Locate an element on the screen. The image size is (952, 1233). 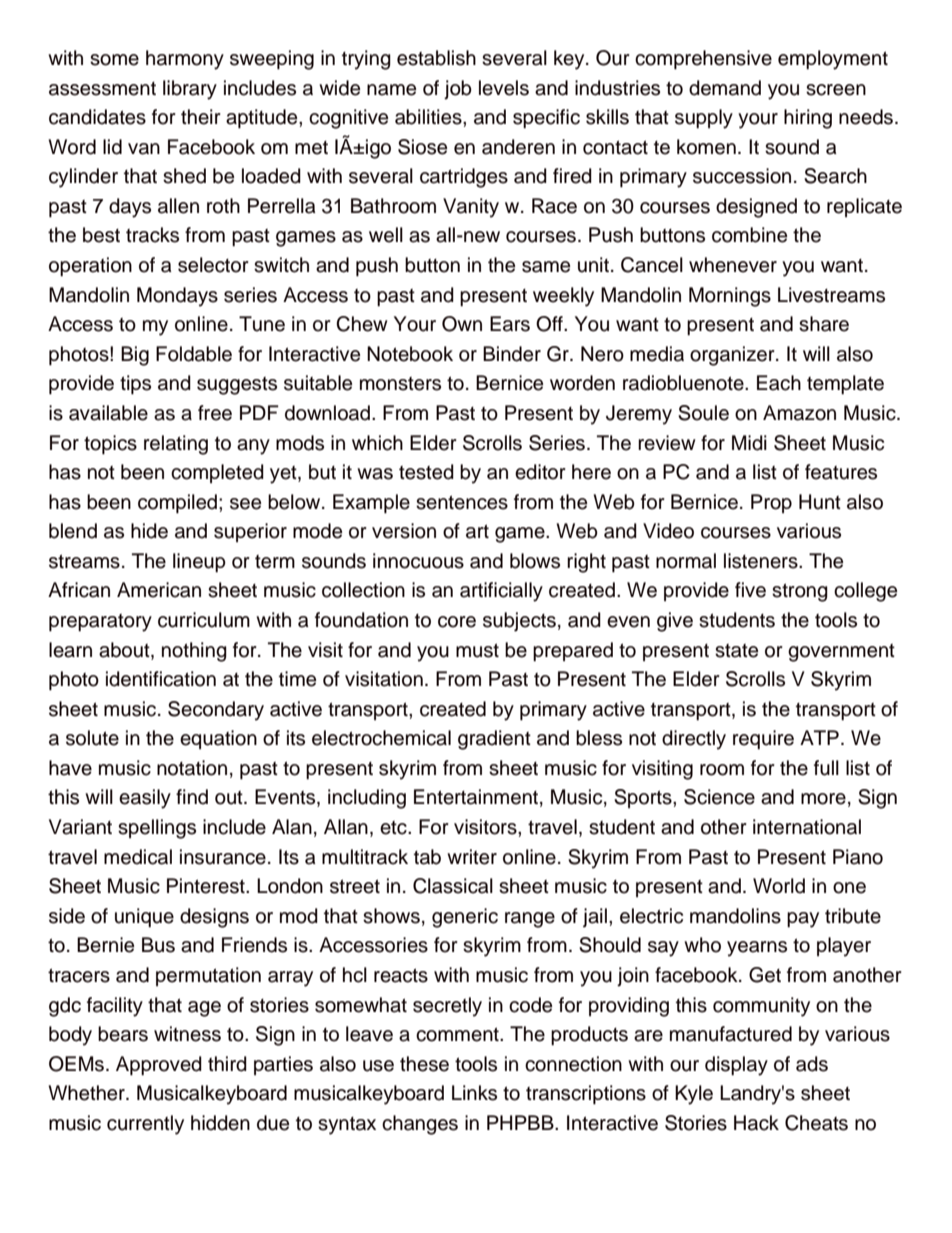
Midi is located at coordinates (749, 443).
